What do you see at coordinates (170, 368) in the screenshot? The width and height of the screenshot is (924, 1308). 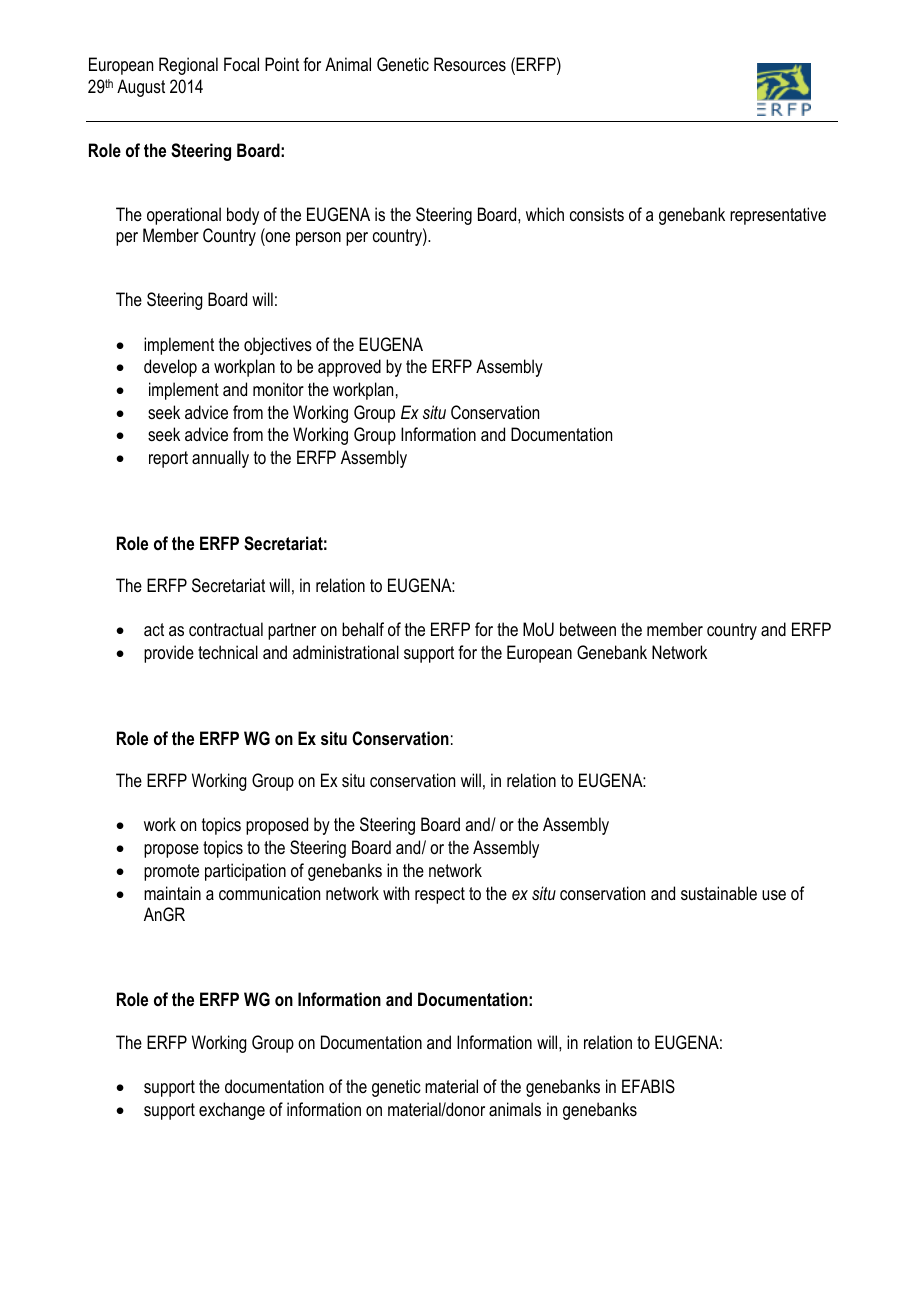 I see `develop` at bounding box center [170, 368].
